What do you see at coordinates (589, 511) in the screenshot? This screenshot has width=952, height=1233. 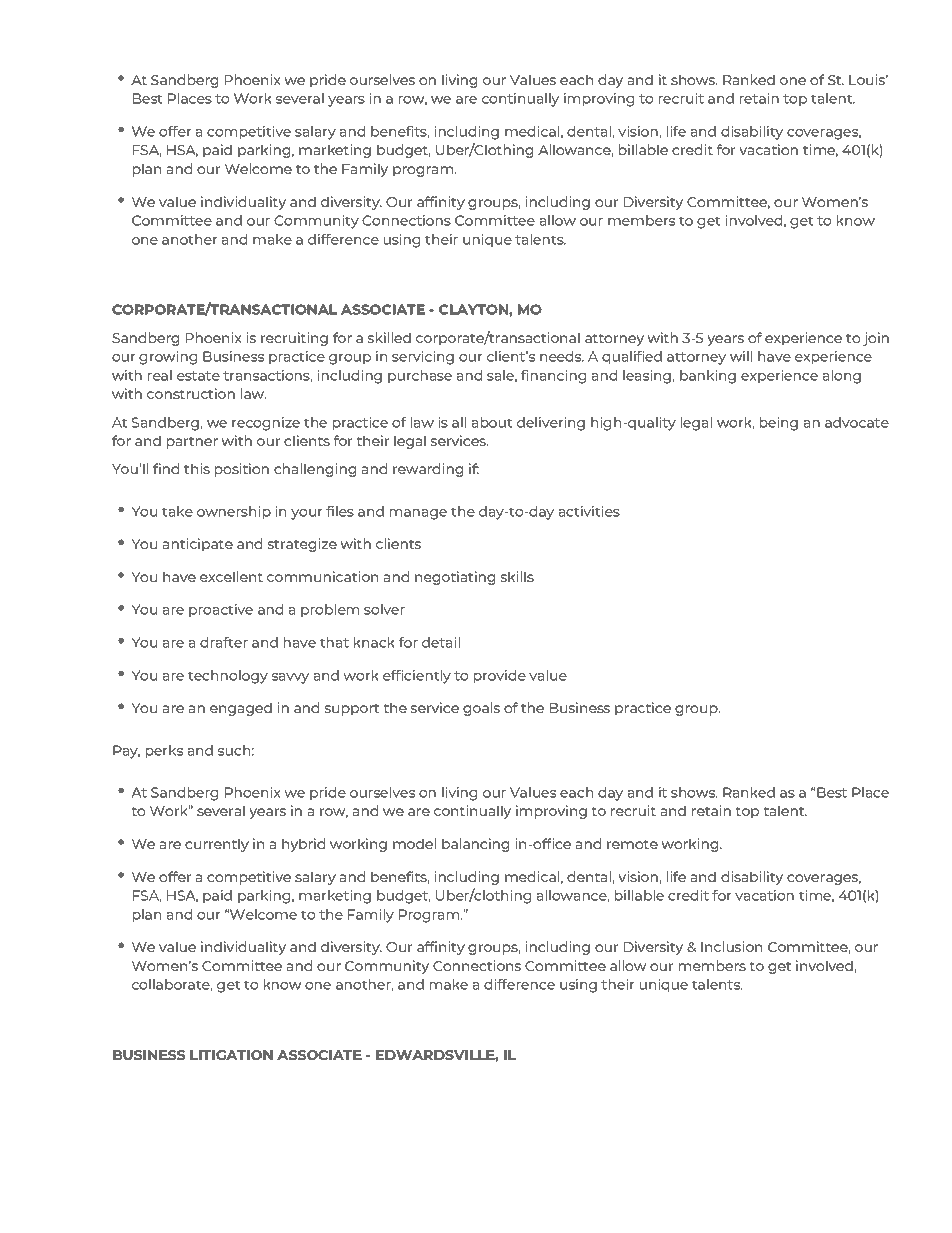 I see `activities` at bounding box center [589, 511].
